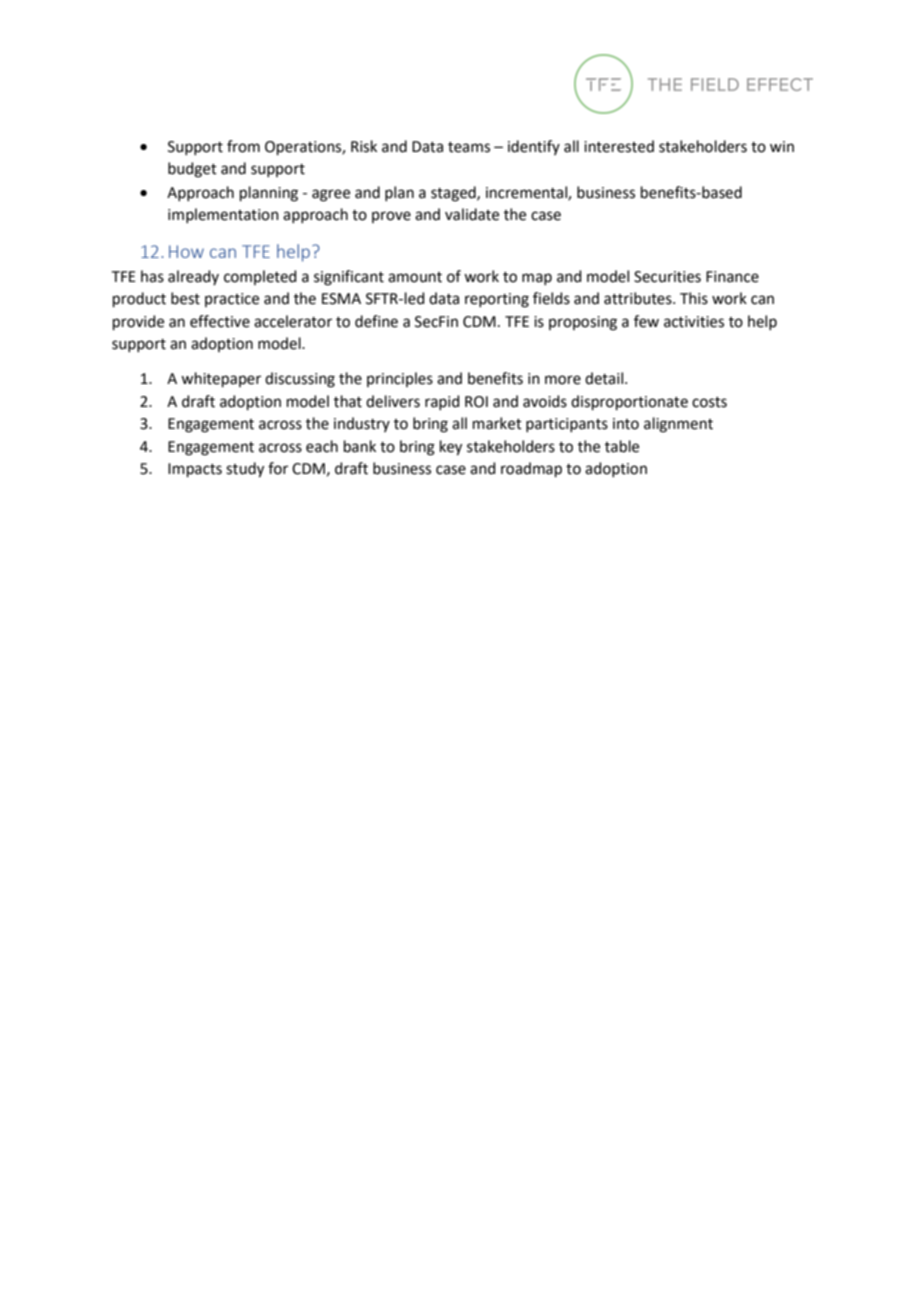 The height and width of the screenshot is (1308, 924). I want to click on Impacts, so click(195, 470).
